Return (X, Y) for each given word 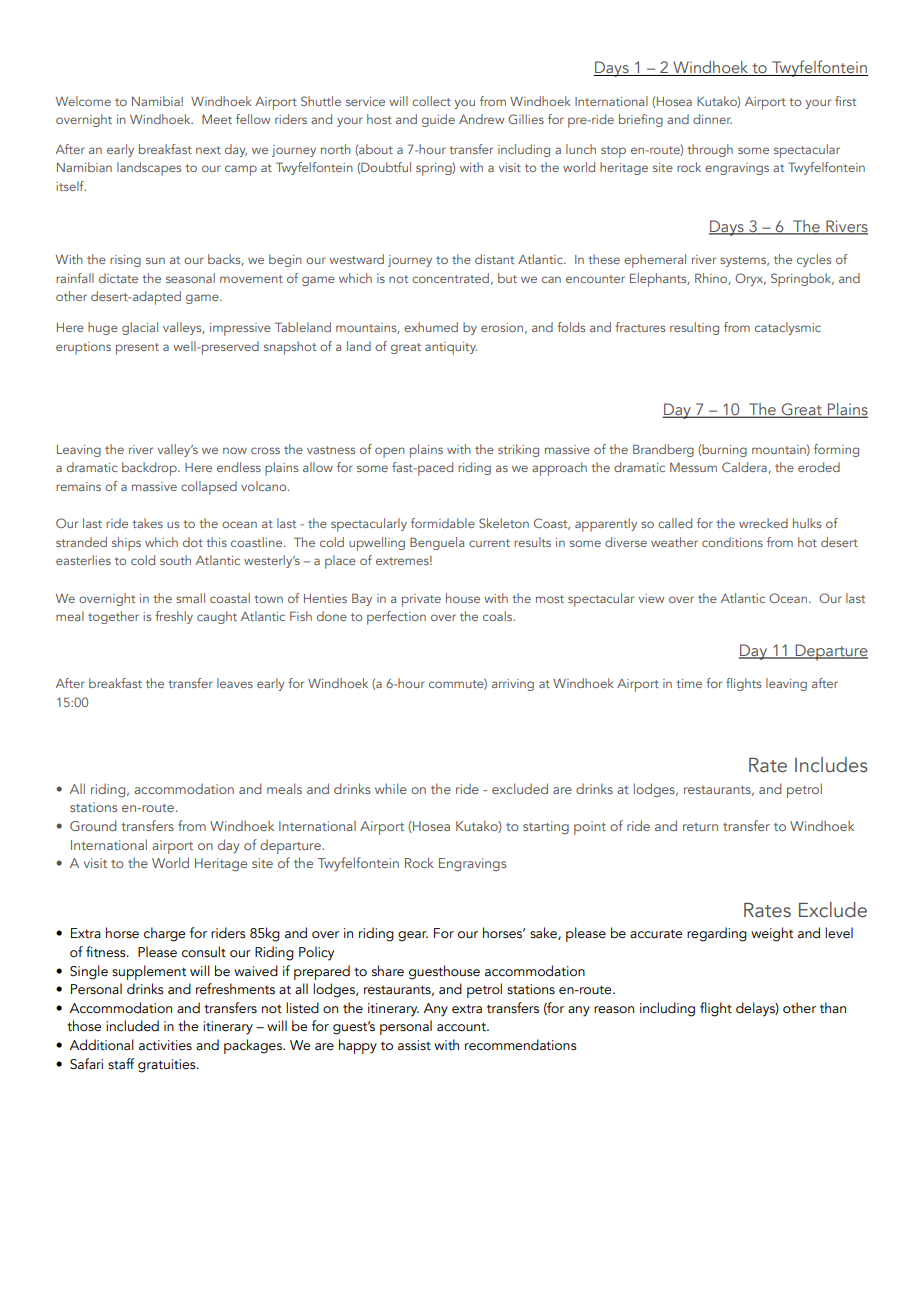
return (700, 827)
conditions (732, 542)
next (208, 150)
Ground (93, 825)
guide (438, 120)
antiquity (451, 348)
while (391, 788)
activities (165, 1045)
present (137, 349)
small (190, 598)
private (421, 600)
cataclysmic (788, 328)
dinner (712, 119)
